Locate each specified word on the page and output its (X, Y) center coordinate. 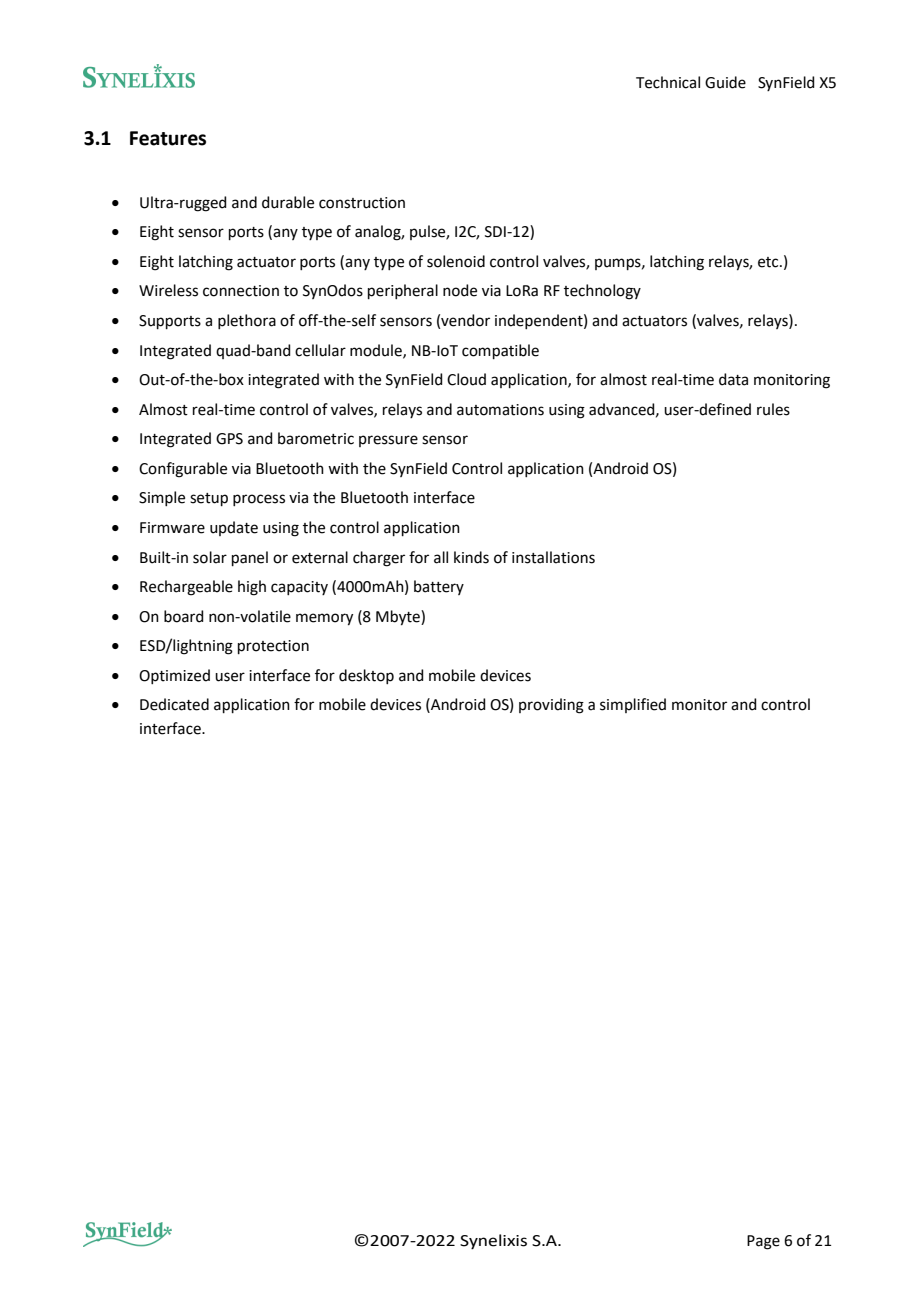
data (733, 379)
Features (168, 138)
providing (551, 706)
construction (362, 203)
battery (439, 587)
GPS (229, 439)
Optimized (174, 676)
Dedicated (174, 704)
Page (763, 1242)
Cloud (466, 379)
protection (273, 647)
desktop (366, 676)
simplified (633, 705)
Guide (725, 82)
